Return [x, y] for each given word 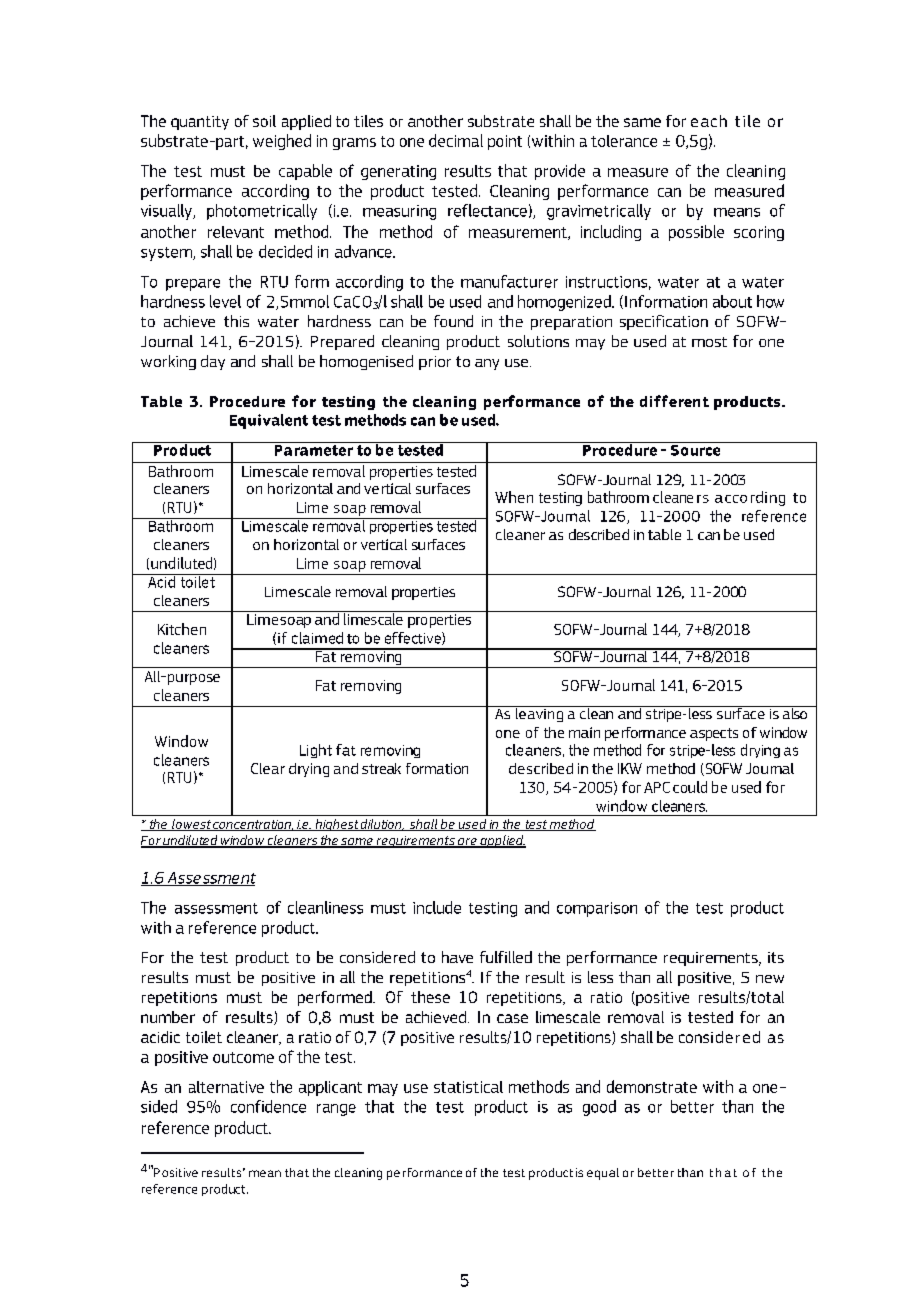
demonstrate [652, 1086]
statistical [468, 1087]
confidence [268, 1106]
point [505, 142]
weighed [282, 142]
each [709, 121]
